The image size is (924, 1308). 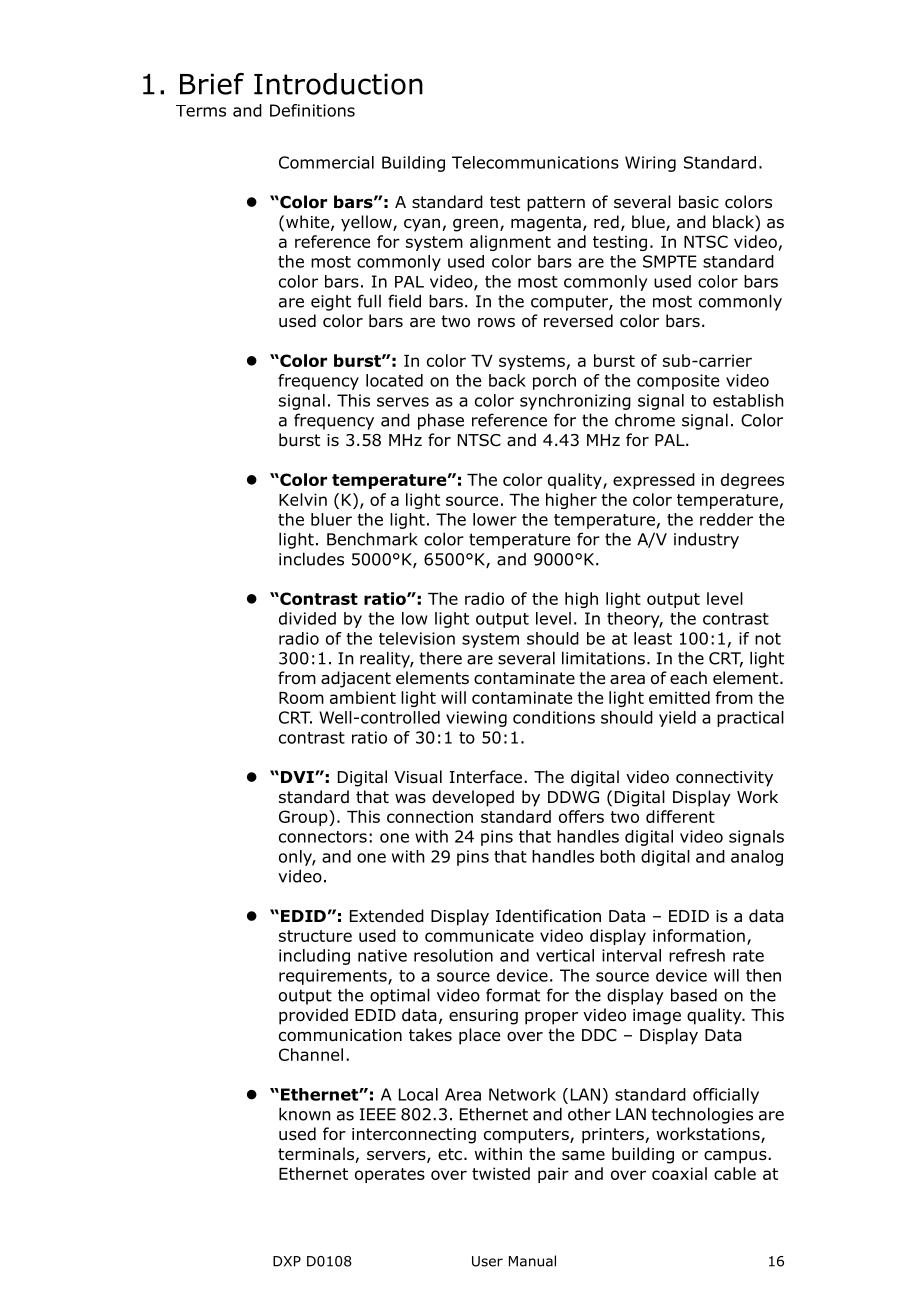 What do you see at coordinates (298, 777) in the document?
I see `DVI` at bounding box center [298, 777].
